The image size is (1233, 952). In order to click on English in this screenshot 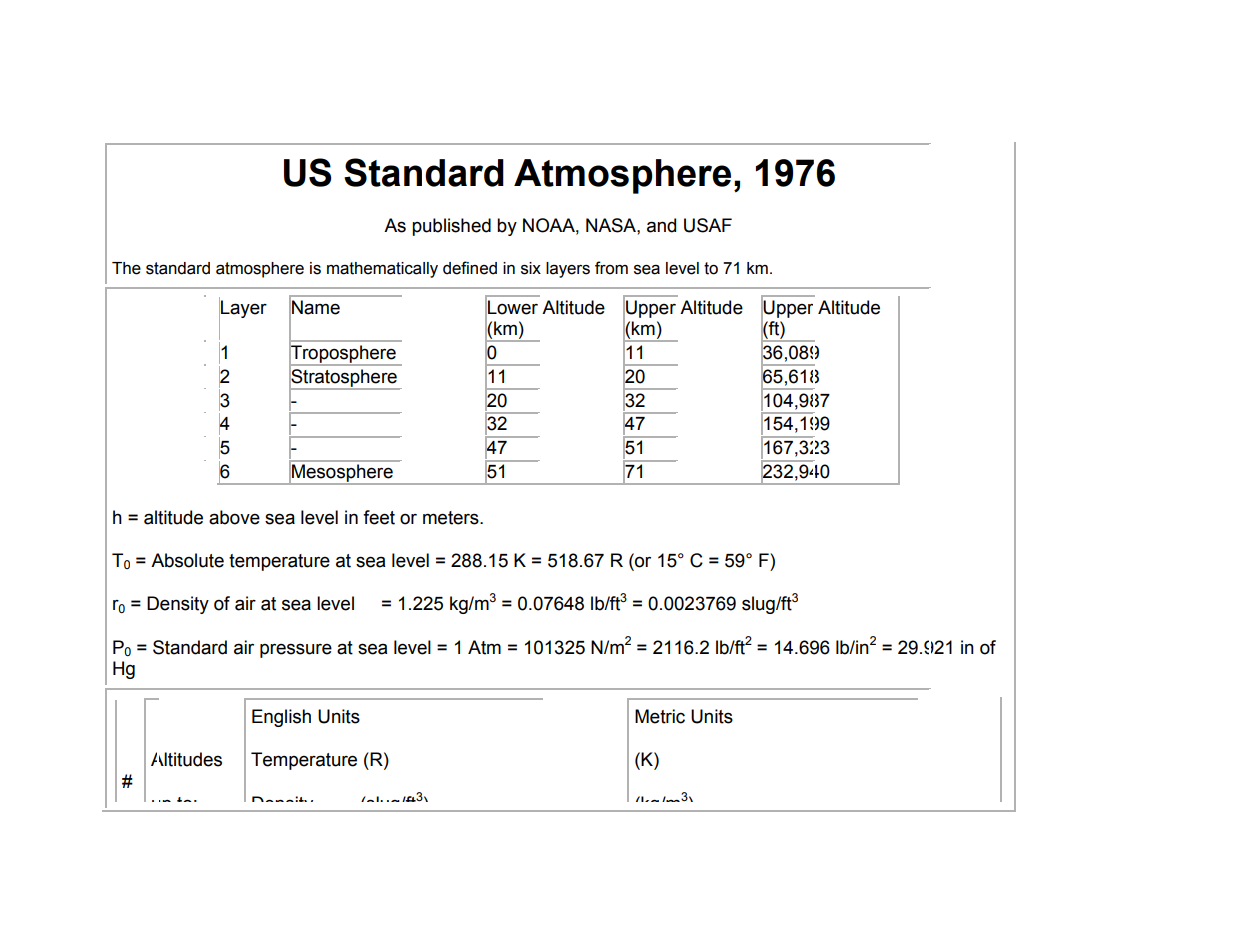, I will do `click(281, 718)`.
